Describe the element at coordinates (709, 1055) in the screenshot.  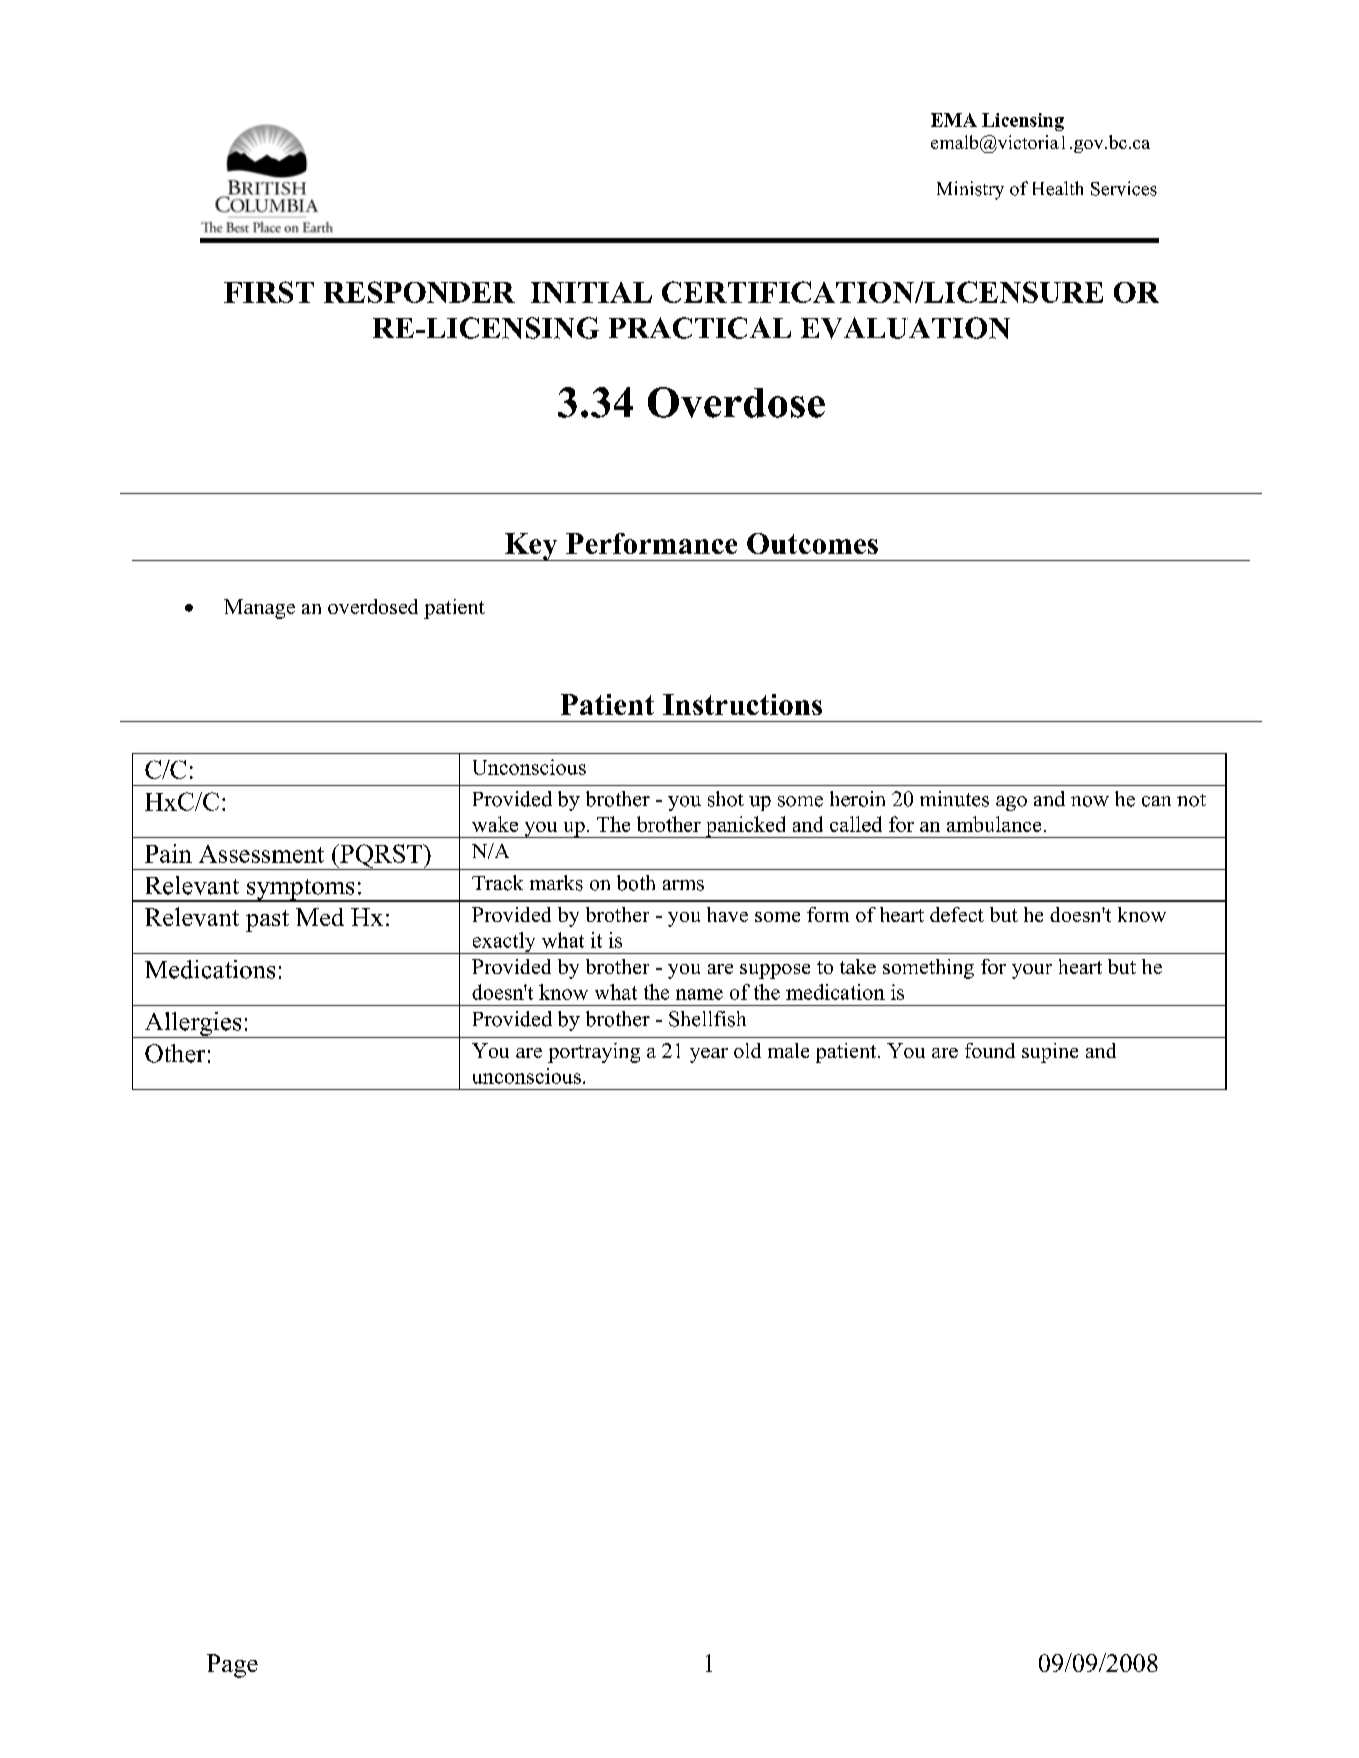
I see `year` at that location.
